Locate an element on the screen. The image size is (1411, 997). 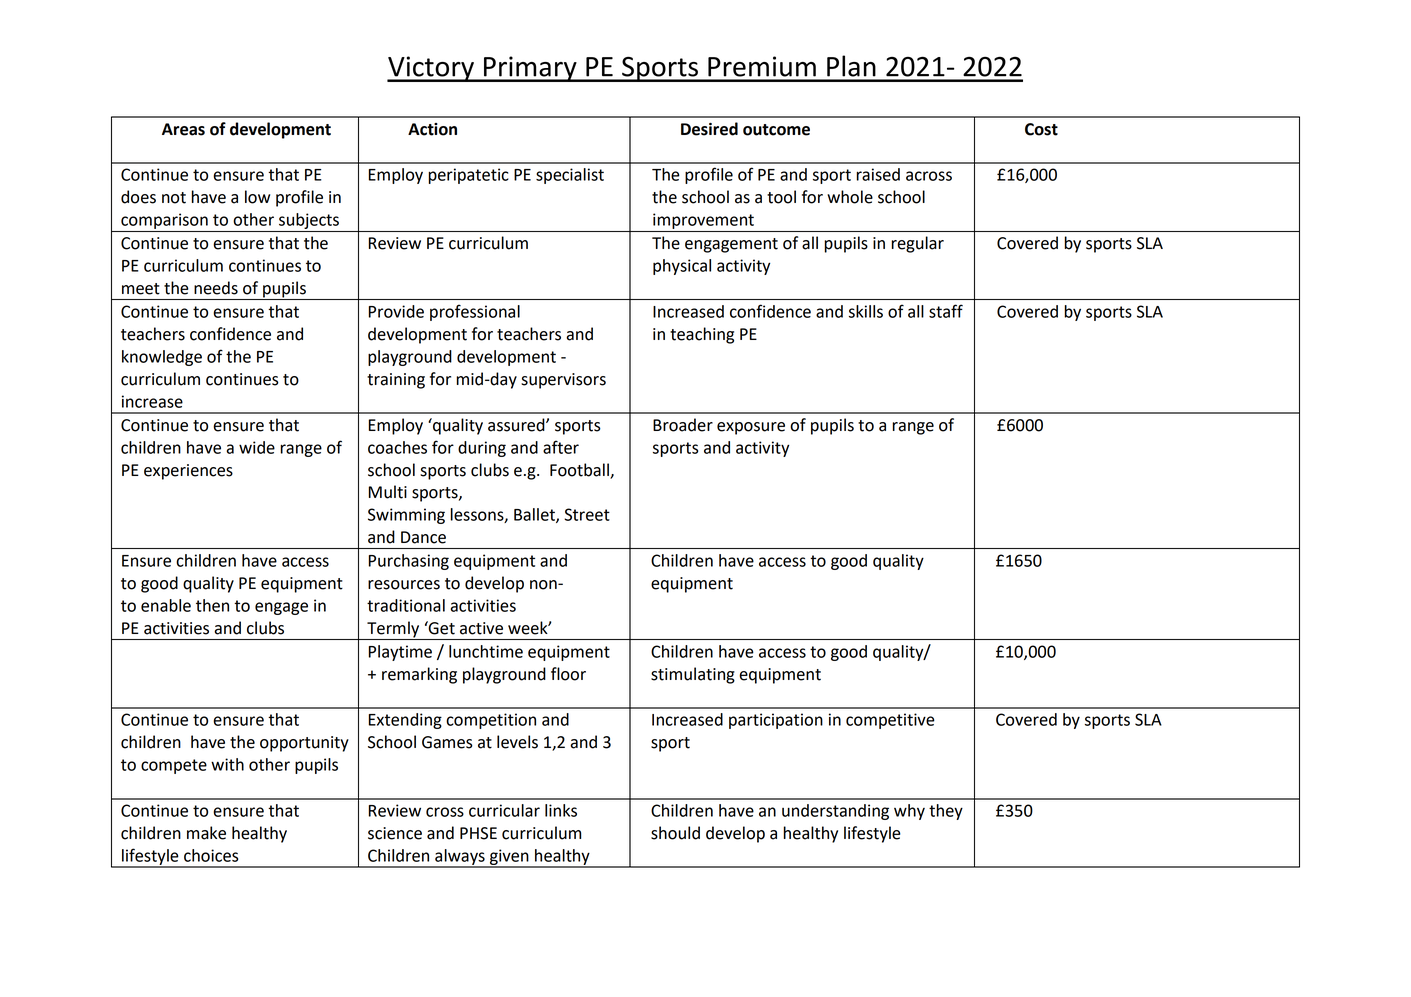
links is located at coordinates (561, 810).
